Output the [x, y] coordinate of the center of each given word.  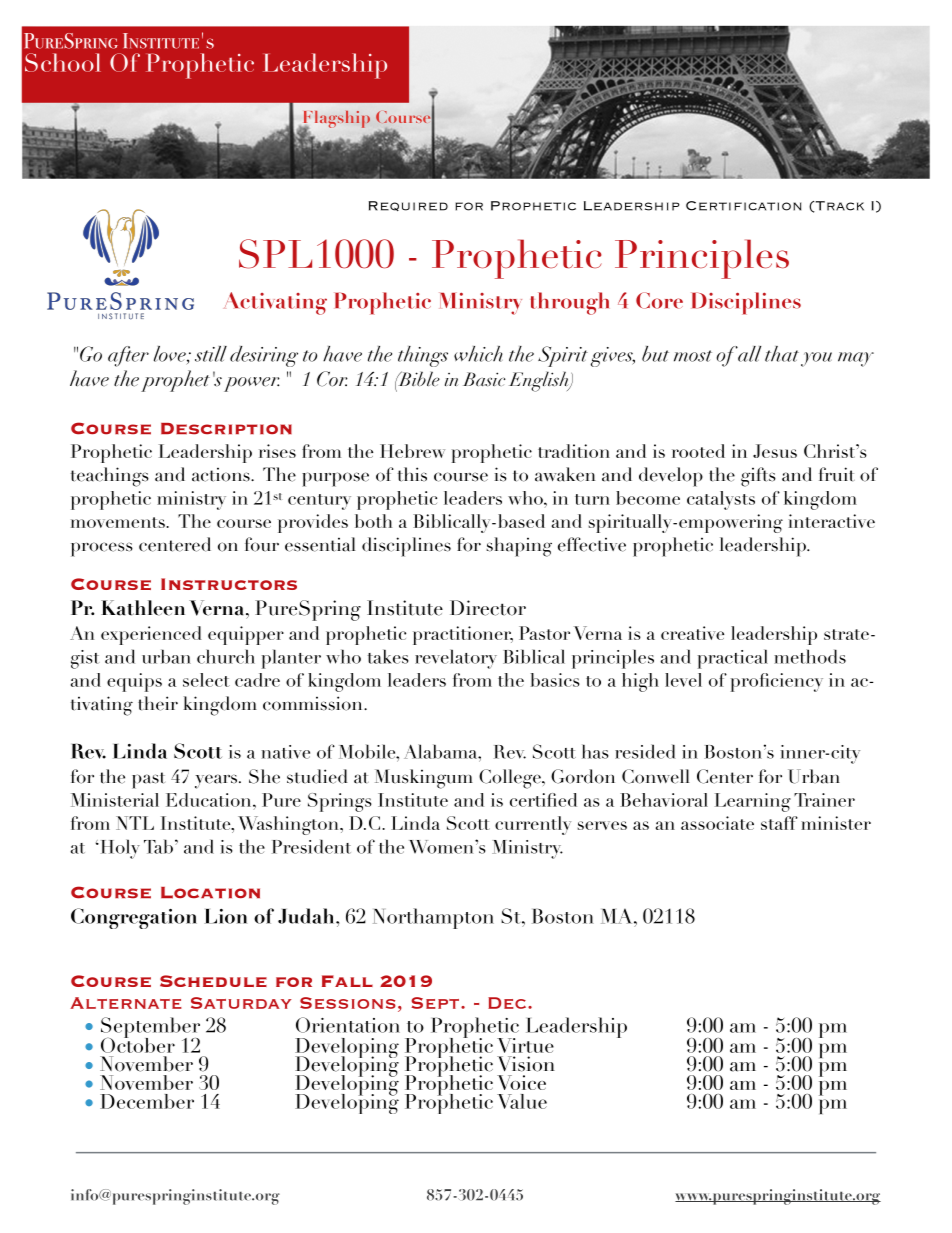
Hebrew [412, 451]
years [217, 781]
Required [408, 206]
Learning [753, 802]
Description [226, 429]
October [138, 1044]
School [63, 62]
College [511, 779]
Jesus [775, 451]
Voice [521, 1082]
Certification [743, 206]
